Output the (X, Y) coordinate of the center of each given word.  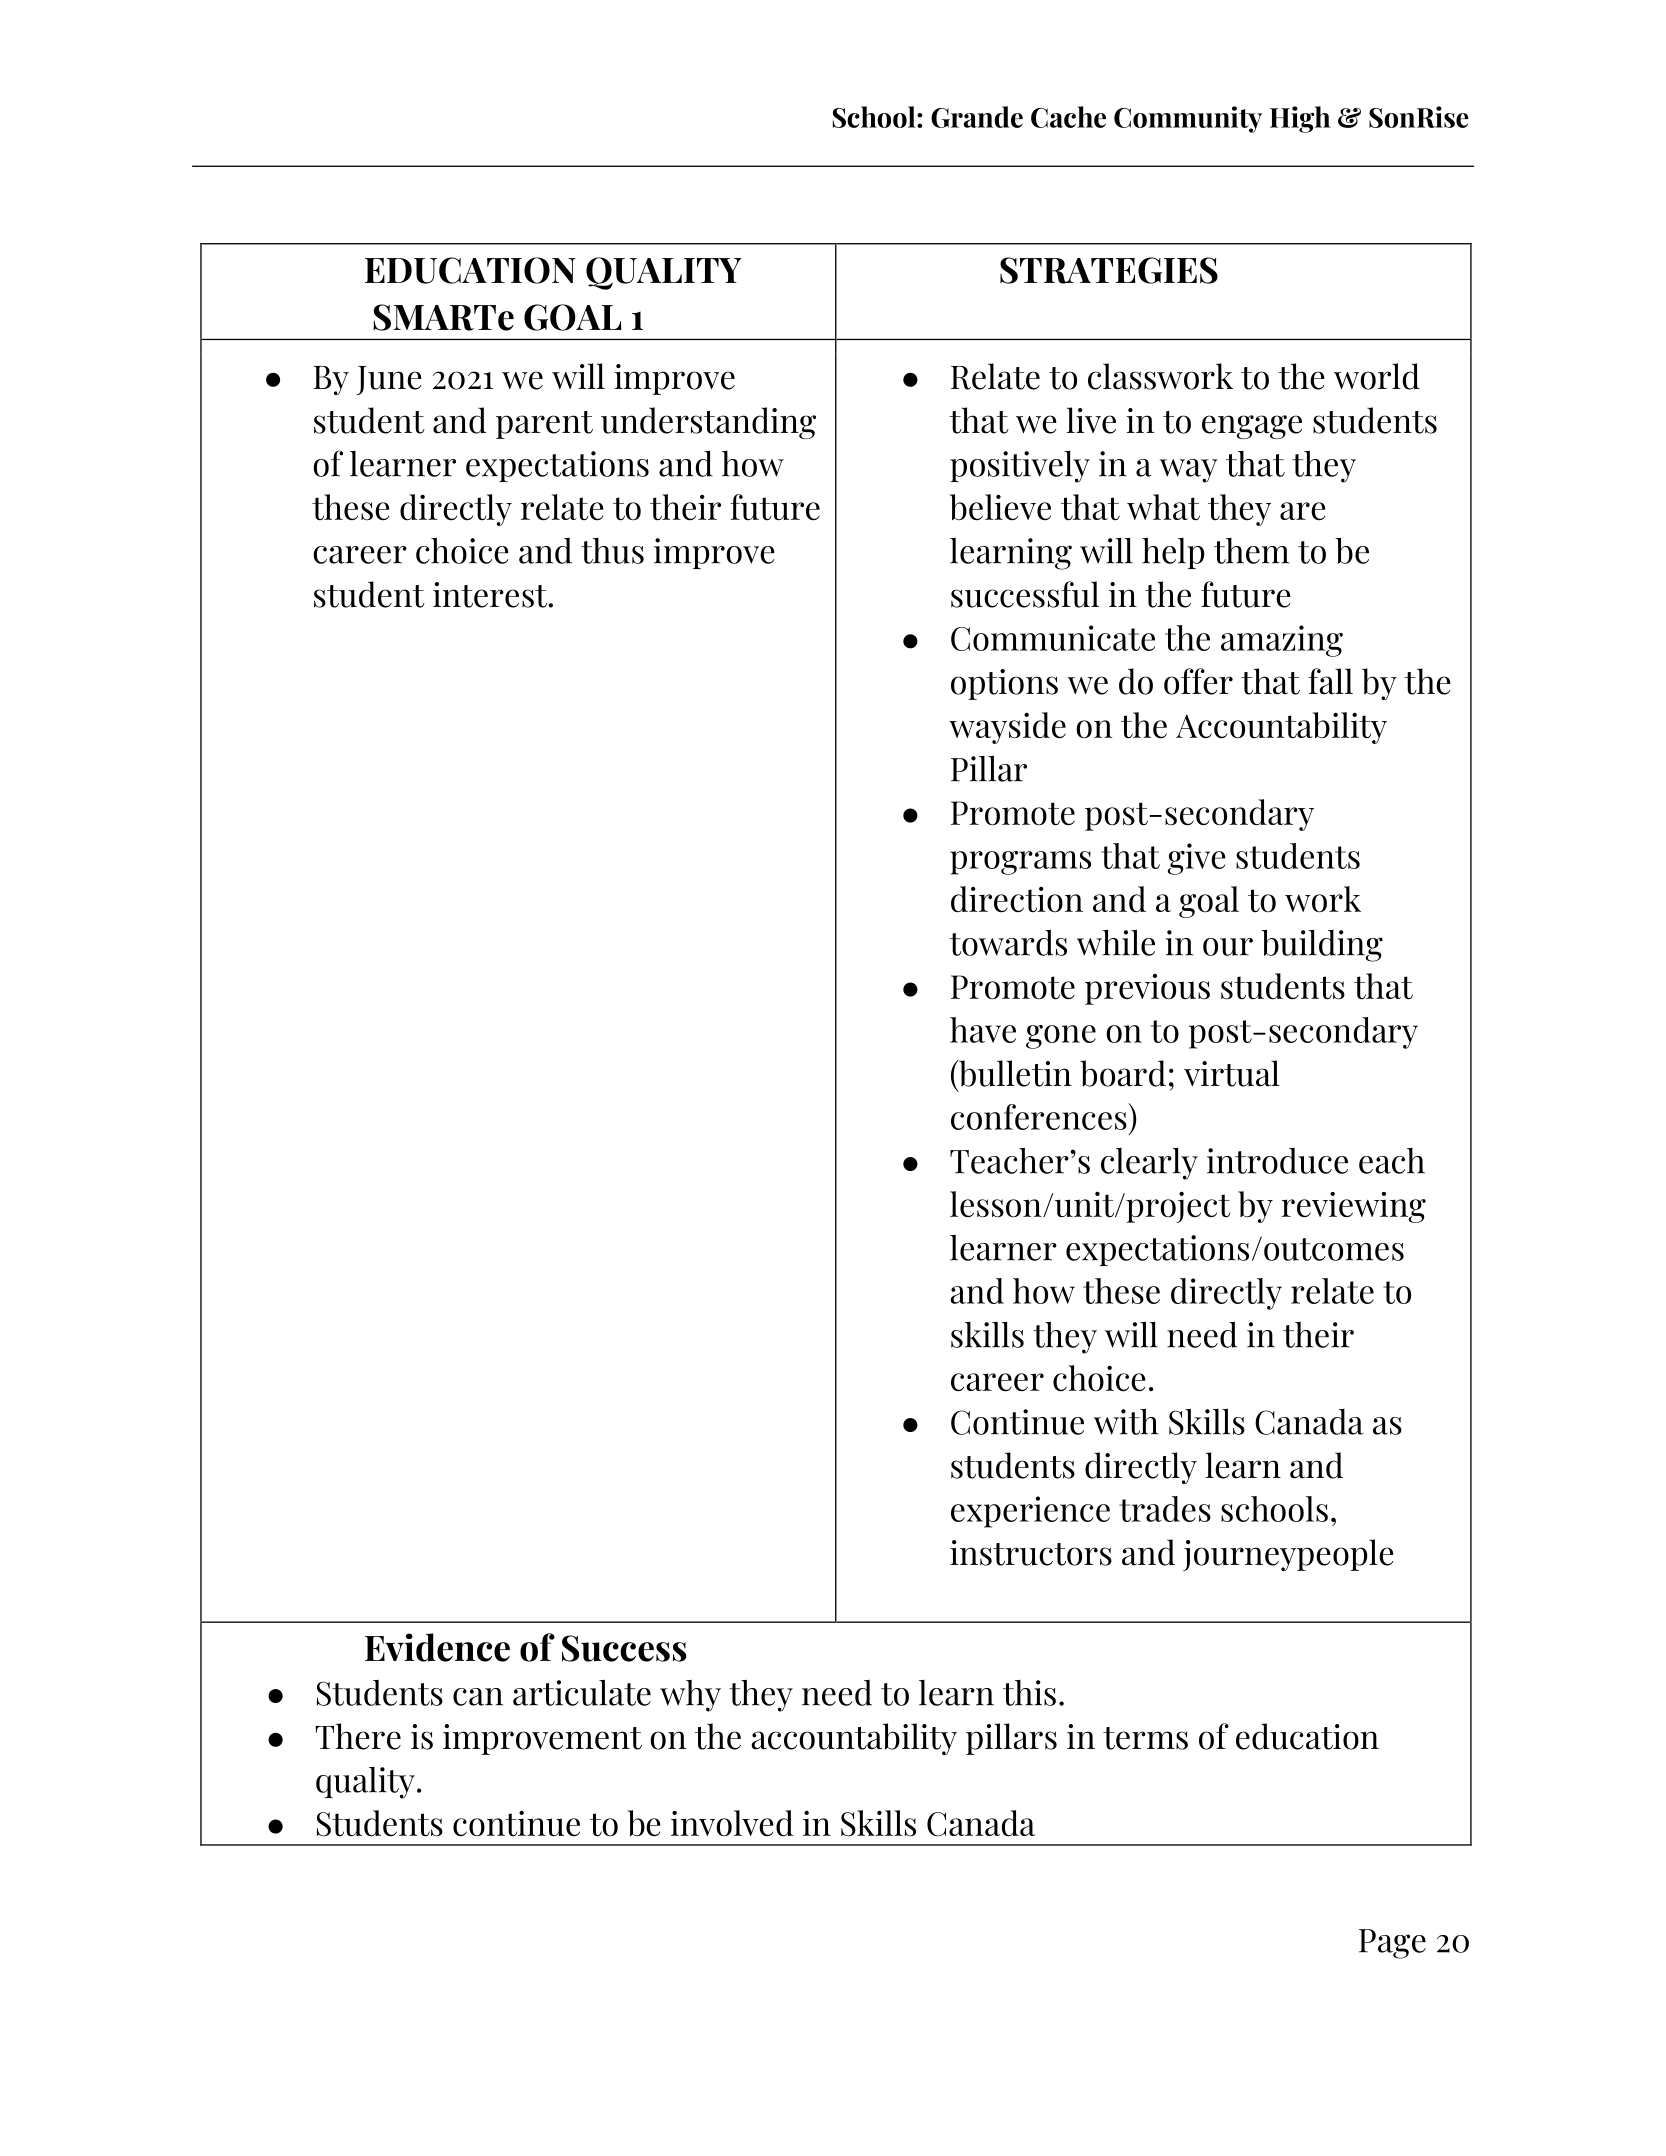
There (358, 1736)
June (389, 380)
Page (1392, 1944)
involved (732, 1823)
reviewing (1353, 1207)
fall (1330, 681)
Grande (977, 117)
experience (1030, 1512)
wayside (1007, 728)
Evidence (437, 1647)
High (1300, 119)
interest (491, 595)
